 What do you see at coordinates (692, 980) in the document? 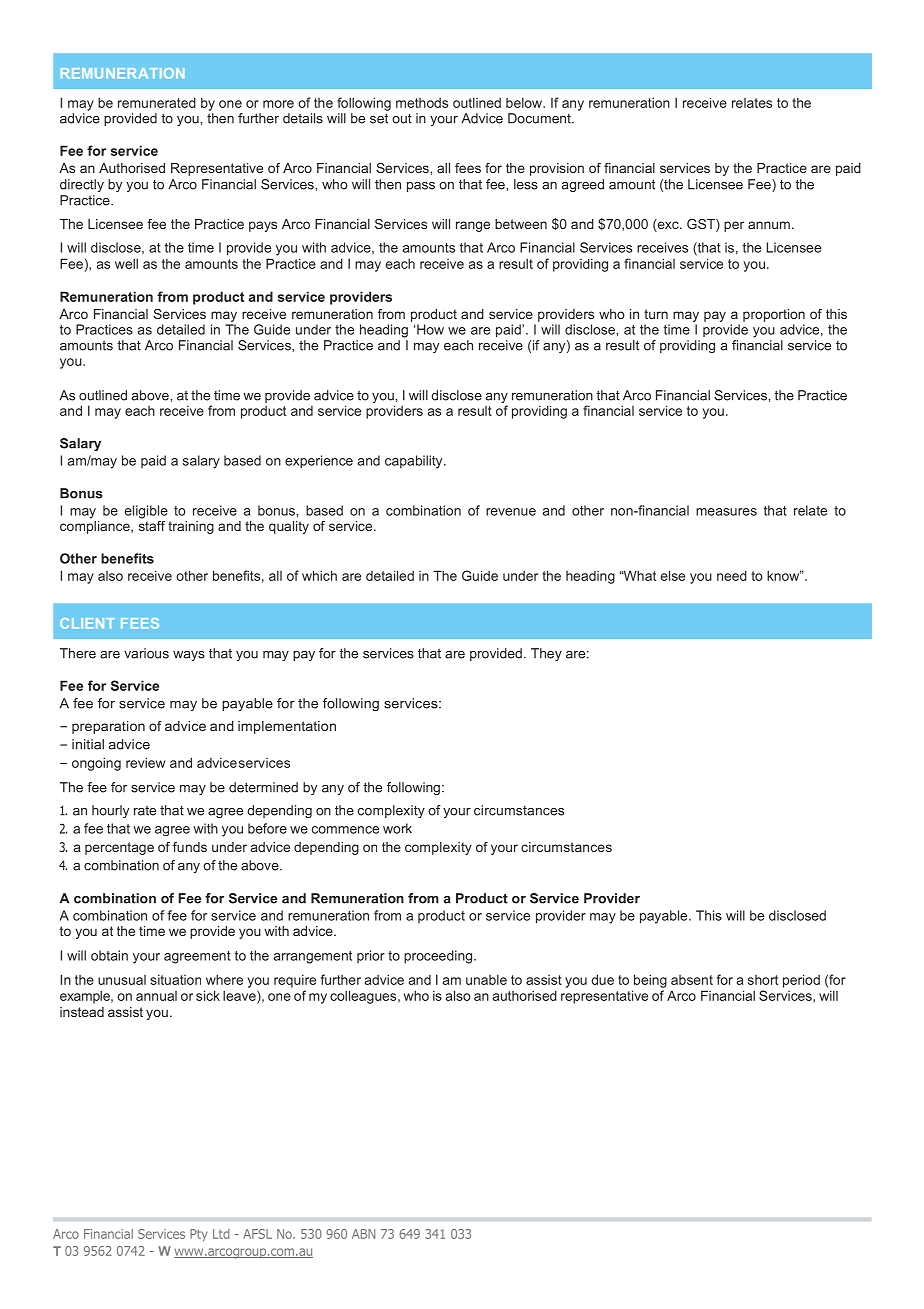
I see `absent` at bounding box center [692, 980].
